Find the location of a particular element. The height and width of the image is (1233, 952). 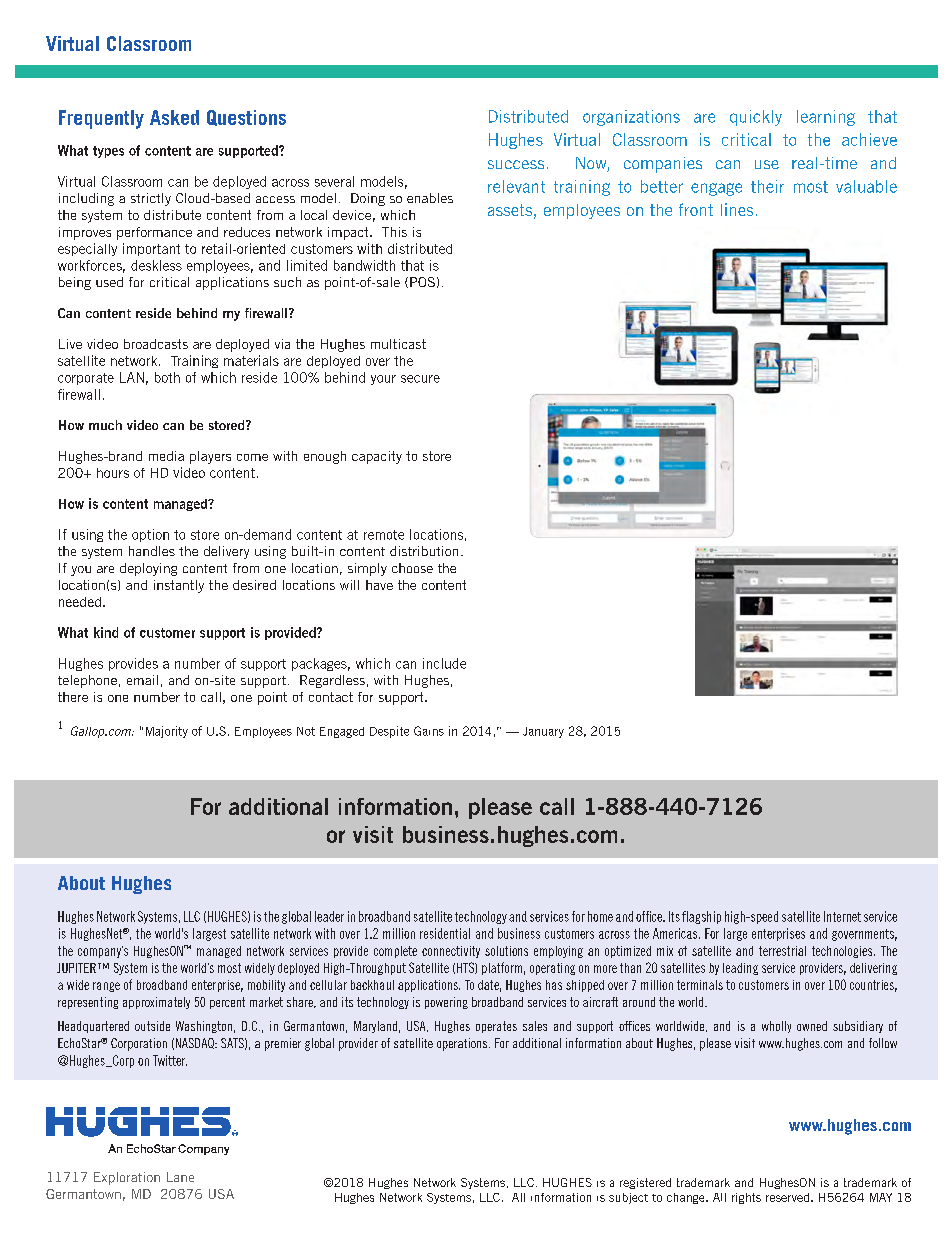

include is located at coordinates (444, 663).
